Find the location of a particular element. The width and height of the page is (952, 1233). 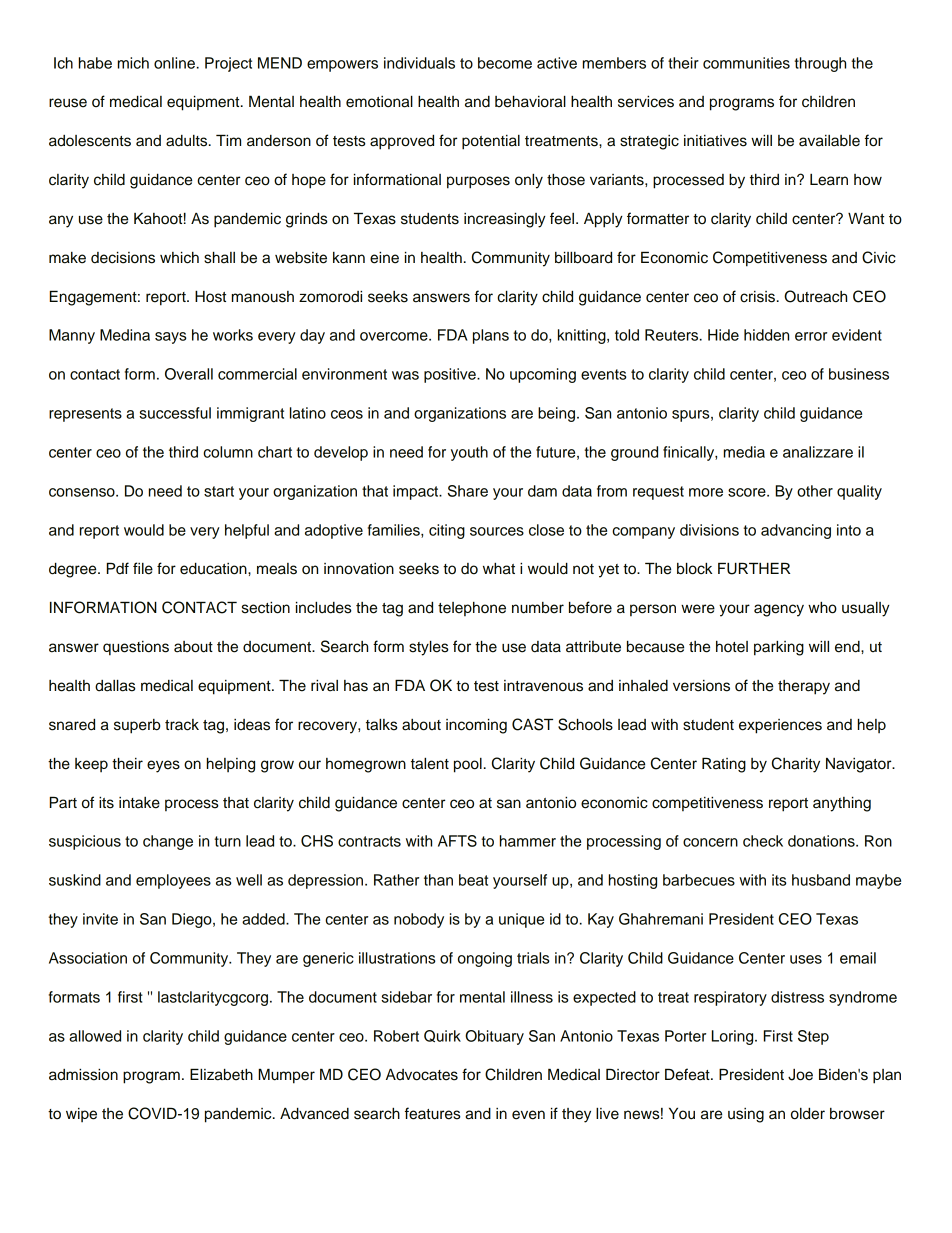

Elizabeth is located at coordinates (221, 1074).
